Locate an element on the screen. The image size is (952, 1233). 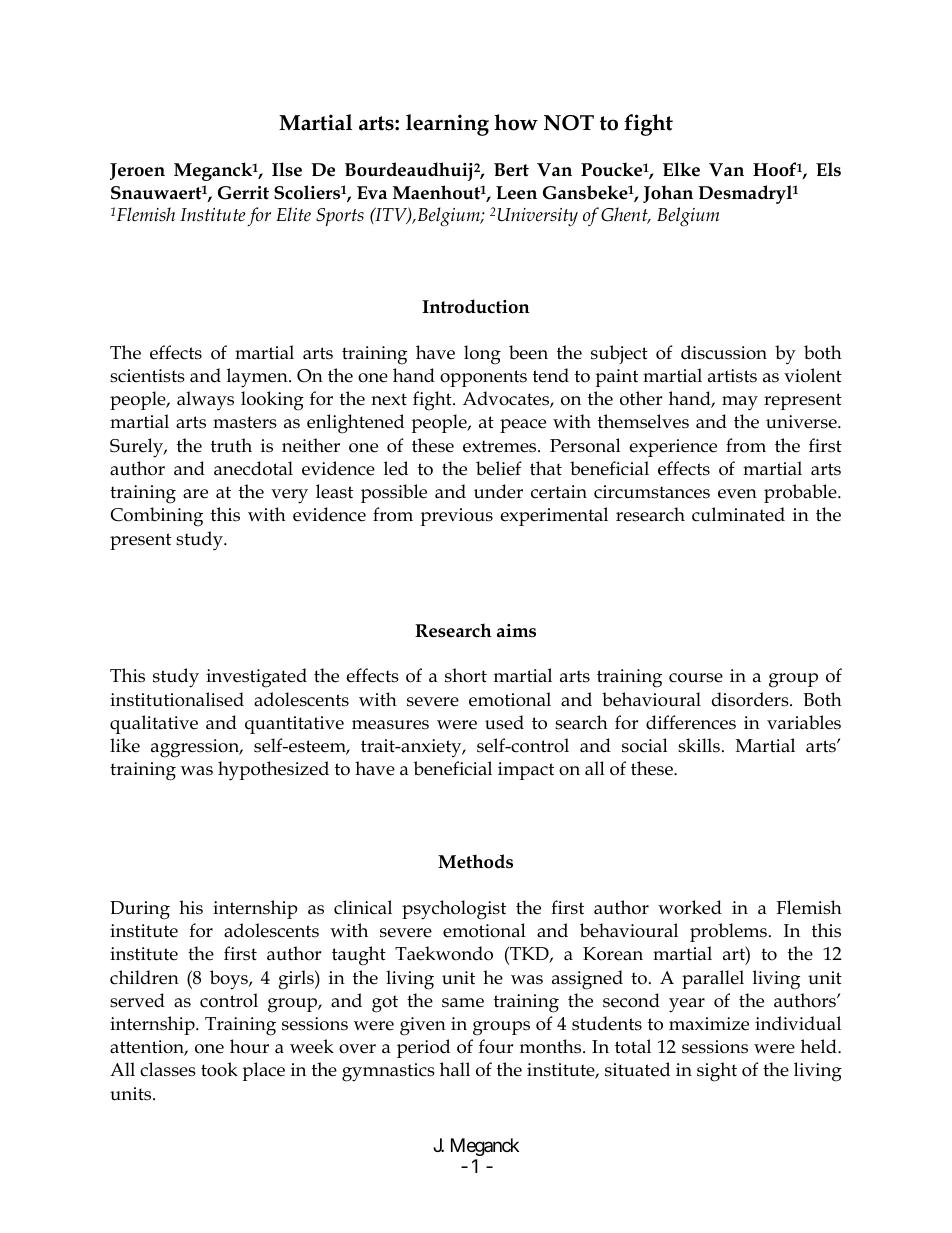
Bert is located at coordinates (511, 170).
